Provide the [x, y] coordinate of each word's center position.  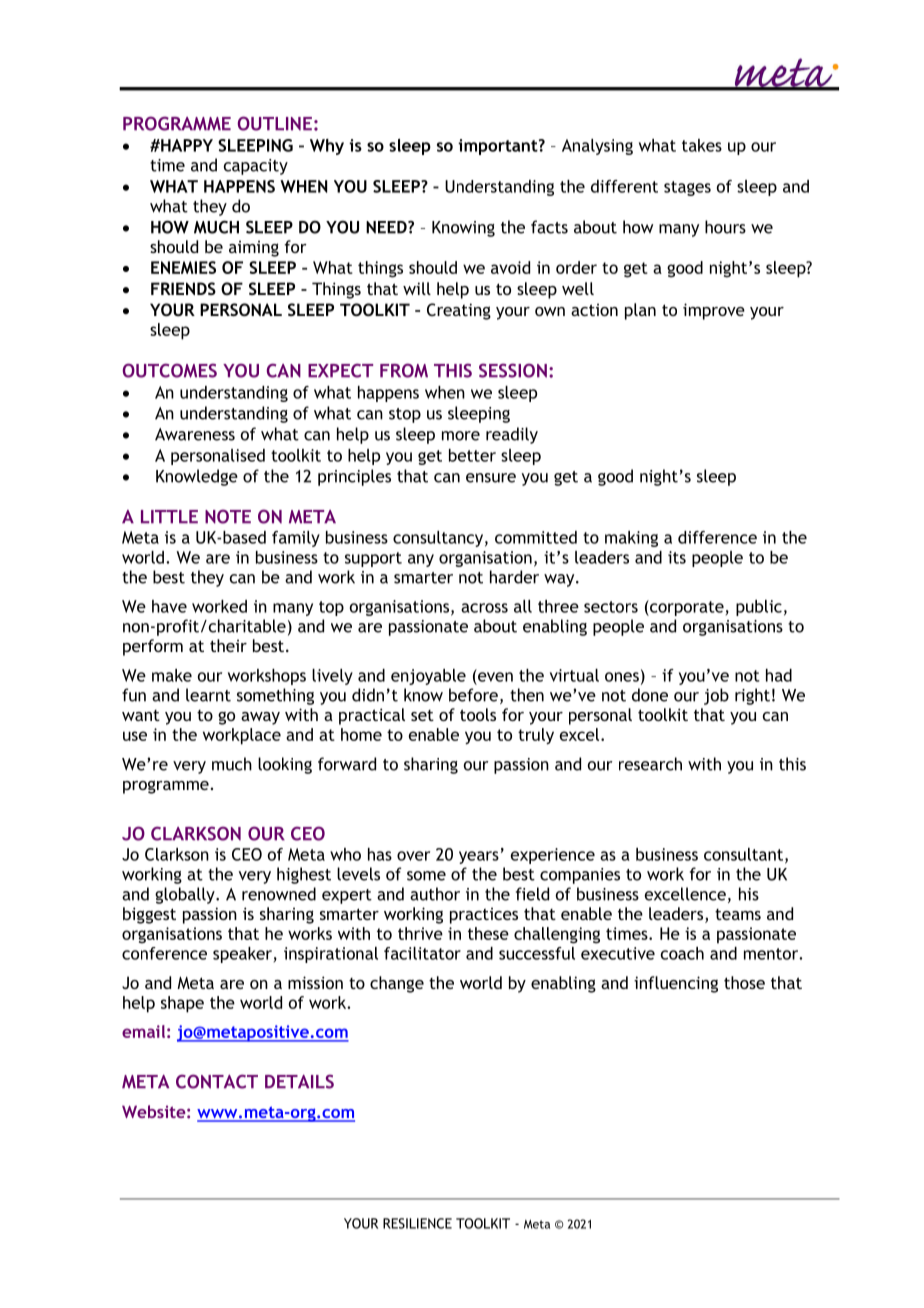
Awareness [195, 434]
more [461, 436]
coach [682, 953]
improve [714, 311]
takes [702, 145]
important [499, 147]
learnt [208, 695]
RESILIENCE [417, 1223]
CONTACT [217, 1081]
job [716, 696]
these [488, 933]
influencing [676, 984]
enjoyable [428, 677]
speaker [242, 955]
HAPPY [186, 145]
